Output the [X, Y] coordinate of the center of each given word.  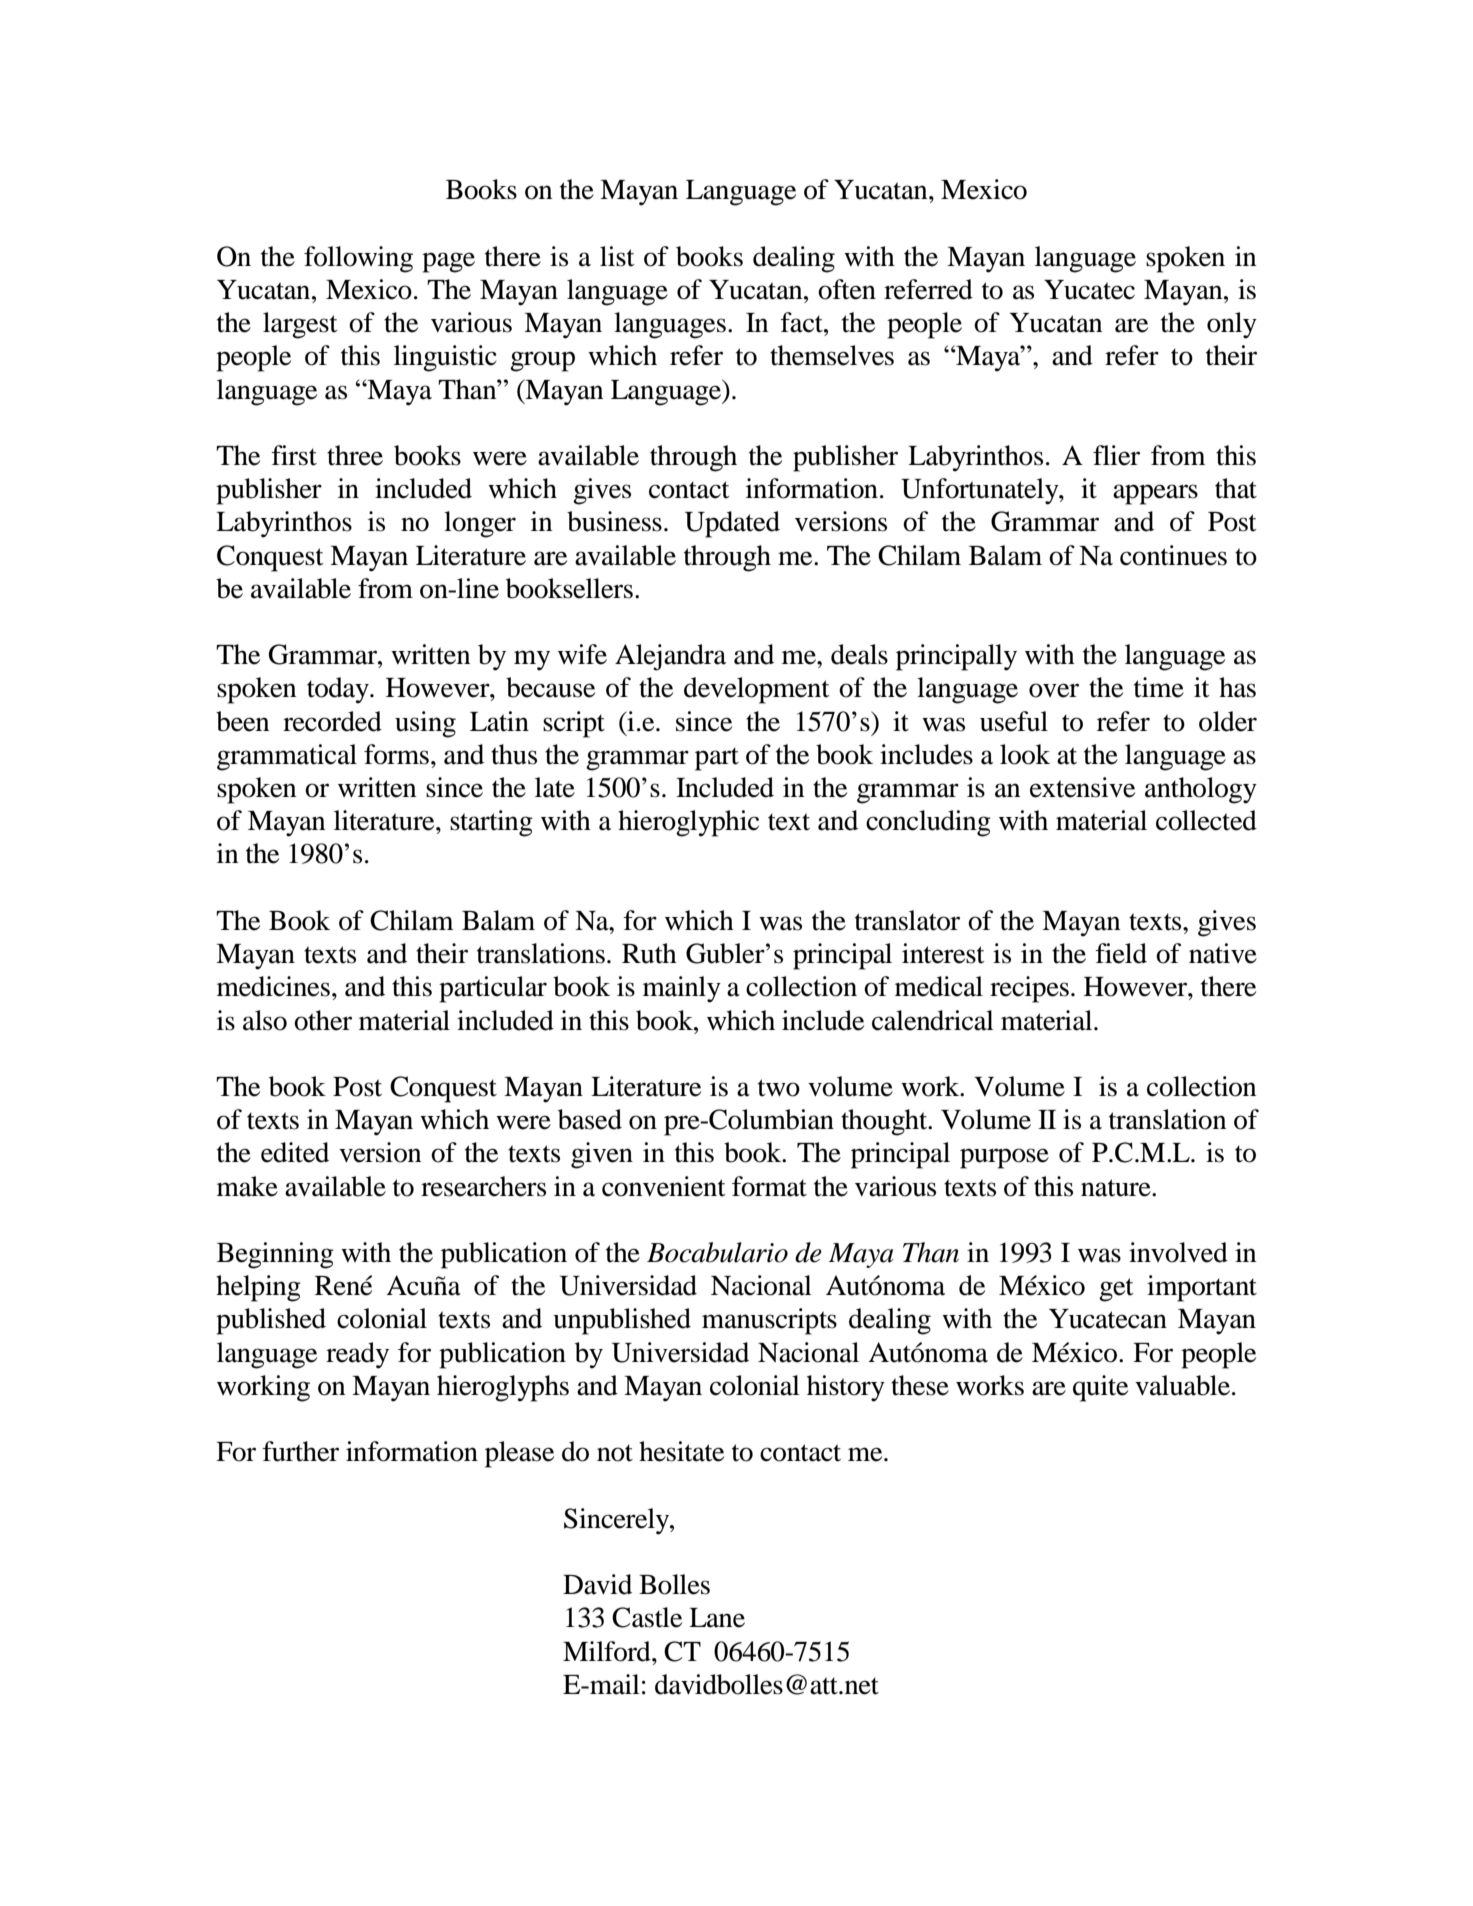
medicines [273, 986]
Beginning [275, 1255]
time [1159, 687]
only [1232, 325]
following [358, 259]
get [1116, 1290]
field [1121, 953]
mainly [682, 989]
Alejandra [670, 657]
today [339, 690]
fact [802, 322]
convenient [664, 1186]
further [300, 1451]
